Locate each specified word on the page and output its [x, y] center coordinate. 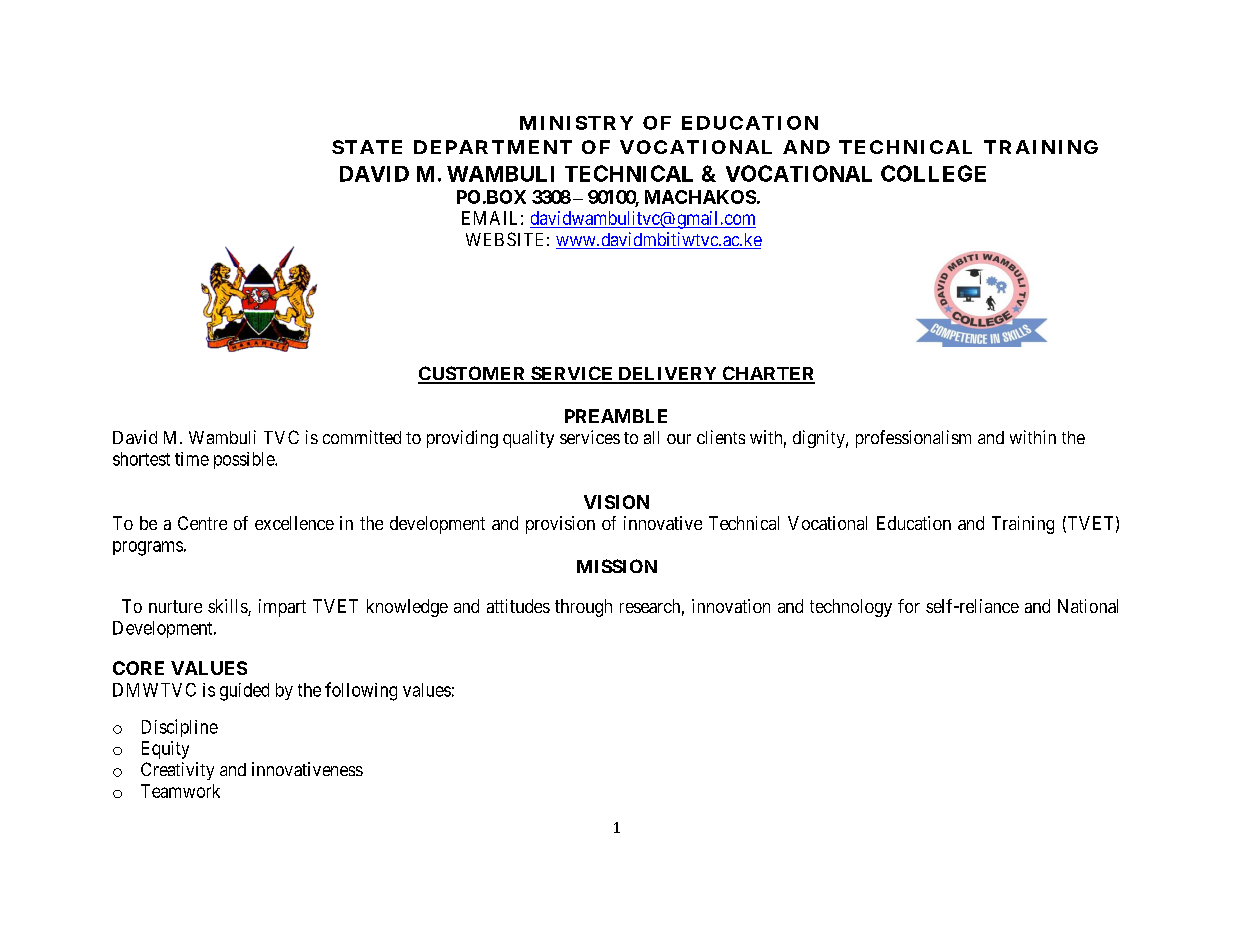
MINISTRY [576, 123]
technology [851, 608]
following [361, 691]
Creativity [177, 771]
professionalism [913, 439]
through [583, 608]
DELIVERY [667, 375]
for [909, 606]
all [651, 437]
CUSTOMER [473, 374]
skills [228, 607]
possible [245, 460]
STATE [367, 147]
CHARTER [767, 374]
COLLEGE [933, 173]
